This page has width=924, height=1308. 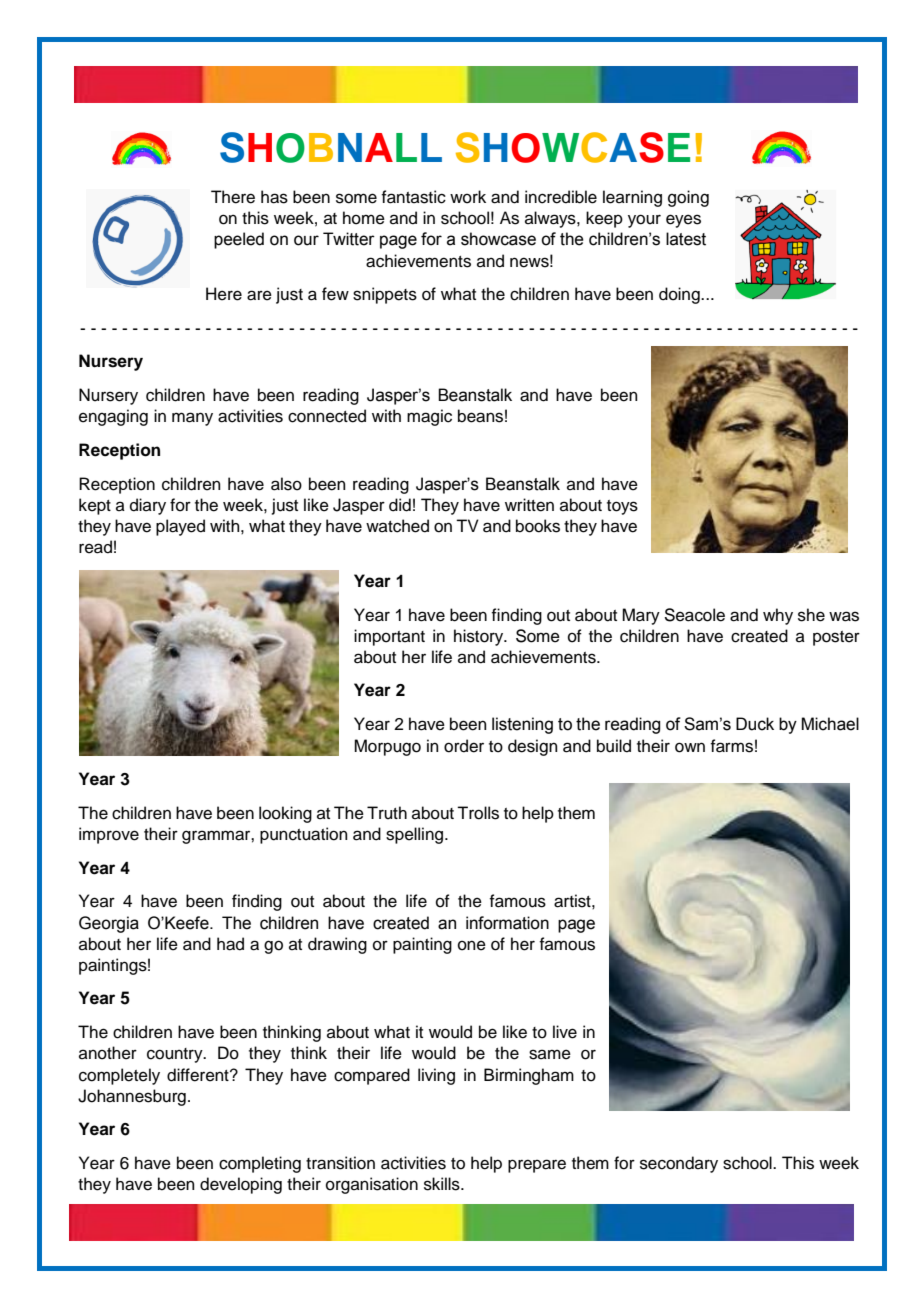 What do you see at coordinates (468, 197) in the page?
I see `work` at bounding box center [468, 197].
